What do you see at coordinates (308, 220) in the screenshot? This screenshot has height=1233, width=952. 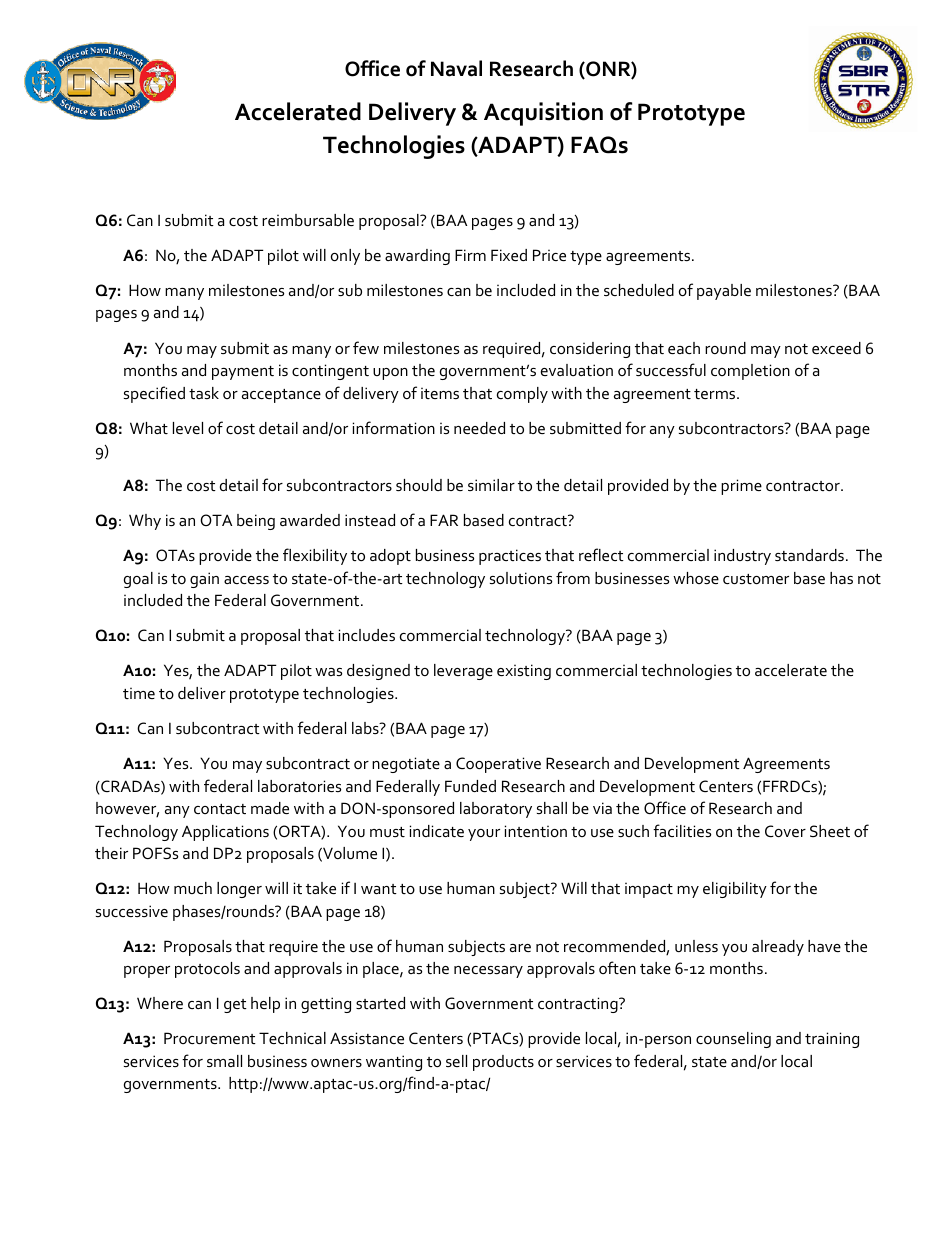 I see `reimbursable` at bounding box center [308, 220].
